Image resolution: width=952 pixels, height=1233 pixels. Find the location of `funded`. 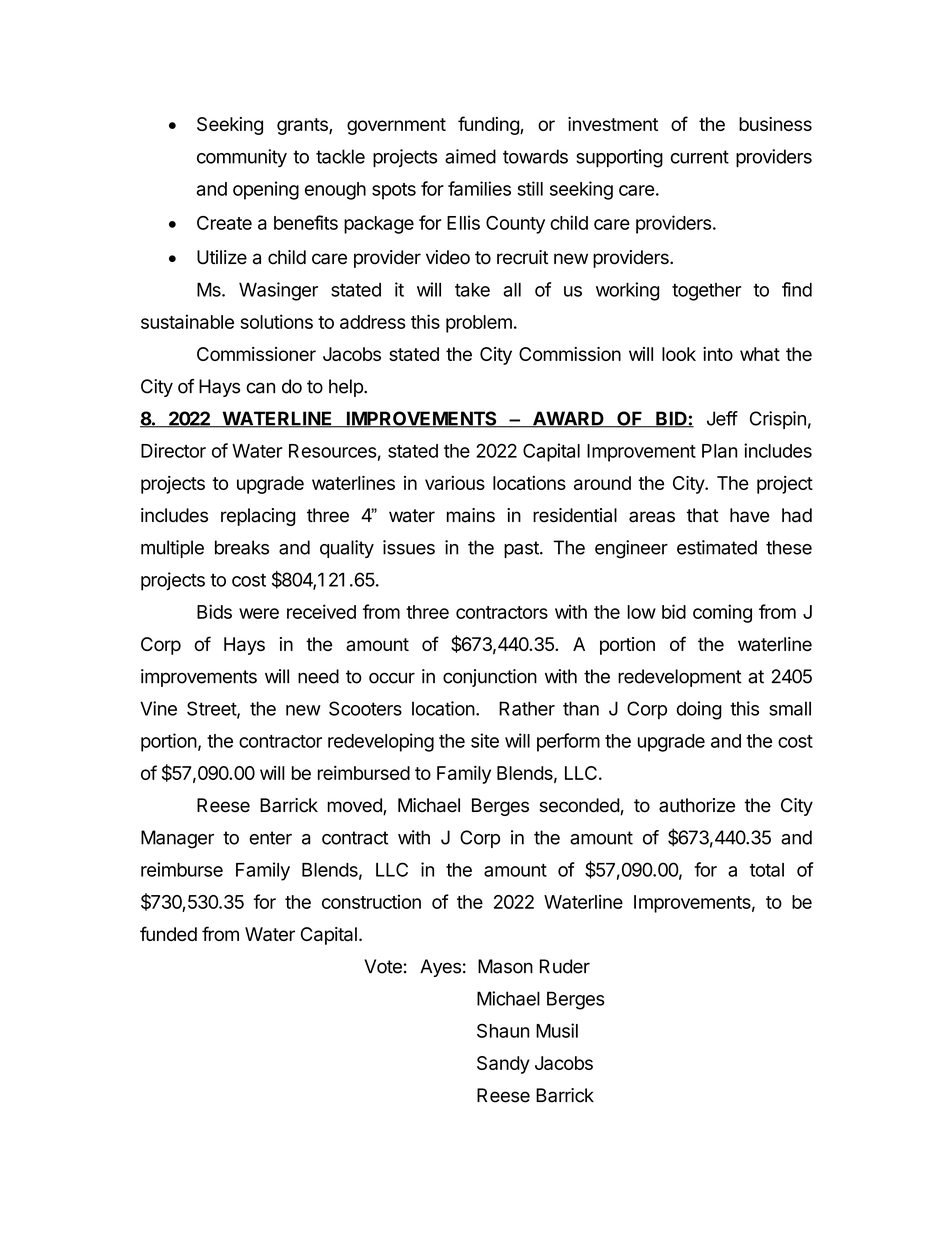

funded is located at coordinates (168, 933).
